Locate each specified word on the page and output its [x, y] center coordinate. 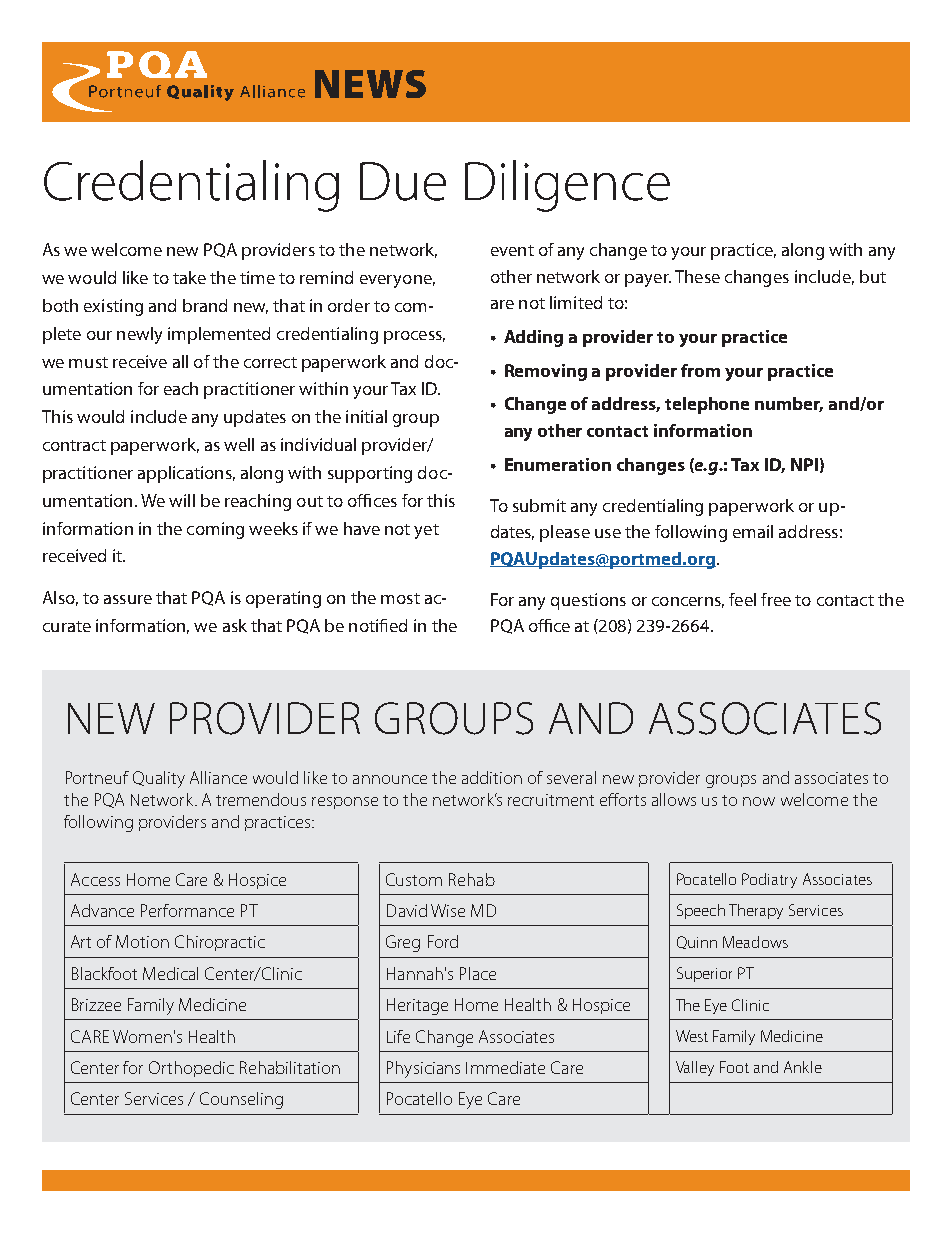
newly [139, 335]
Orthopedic [191, 1069]
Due [403, 181]
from [700, 370]
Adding [533, 338]
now [759, 801]
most [400, 598]
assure [128, 599]
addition [492, 777]
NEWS [370, 84]
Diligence [567, 186]
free [776, 599]
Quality [159, 779]
